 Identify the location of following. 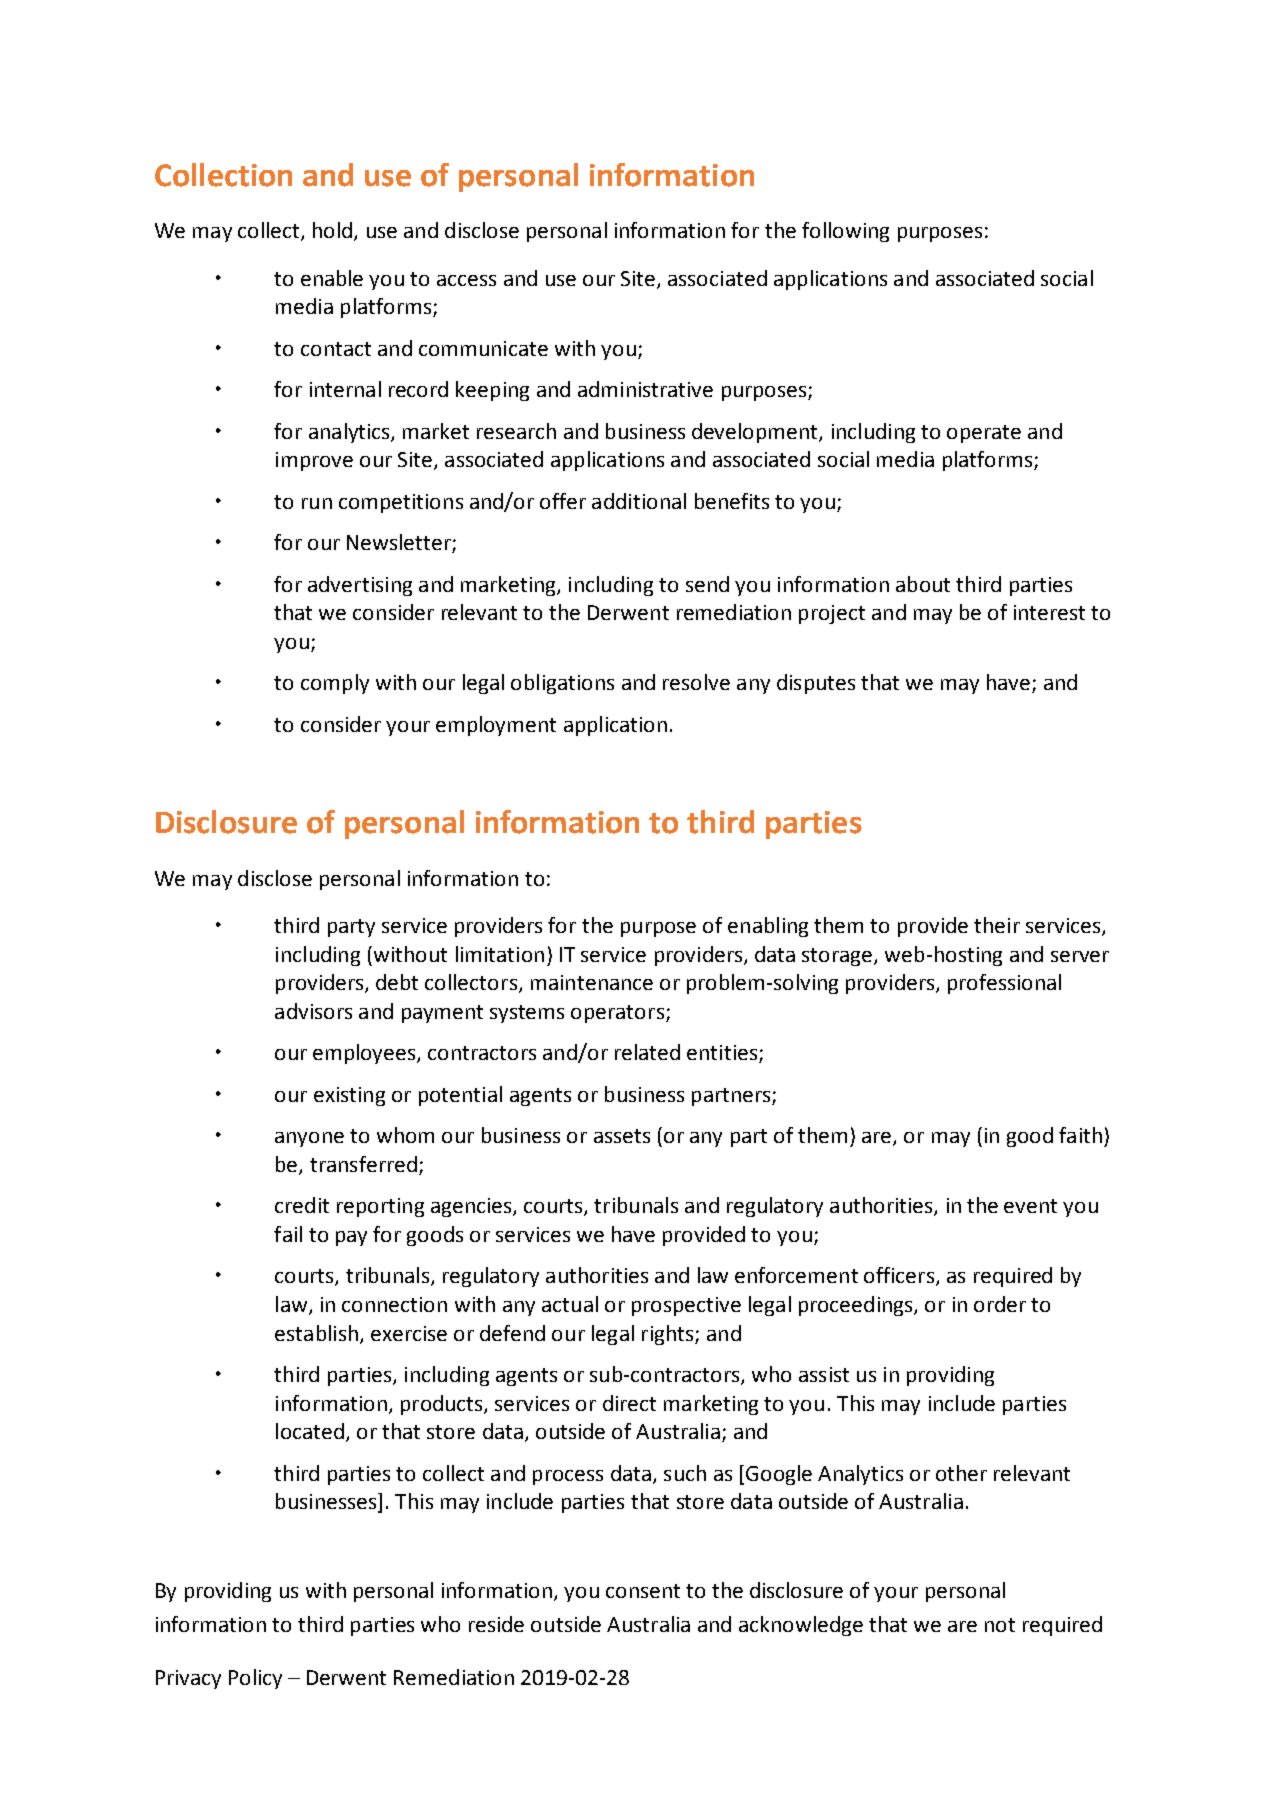
(845, 232).
